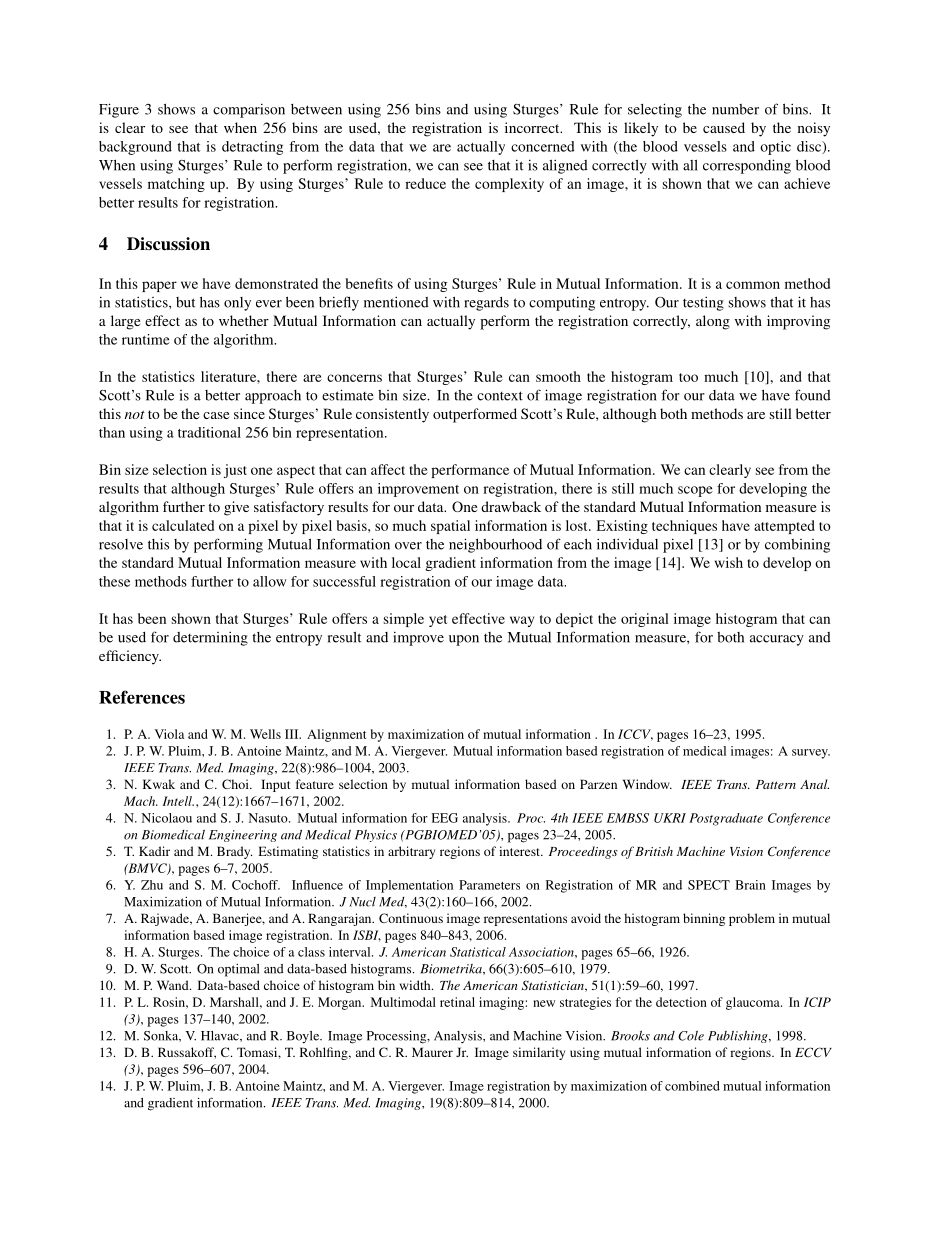  What do you see at coordinates (174, 985) in the image?
I see `Wand` at bounding box center [174, 985].
